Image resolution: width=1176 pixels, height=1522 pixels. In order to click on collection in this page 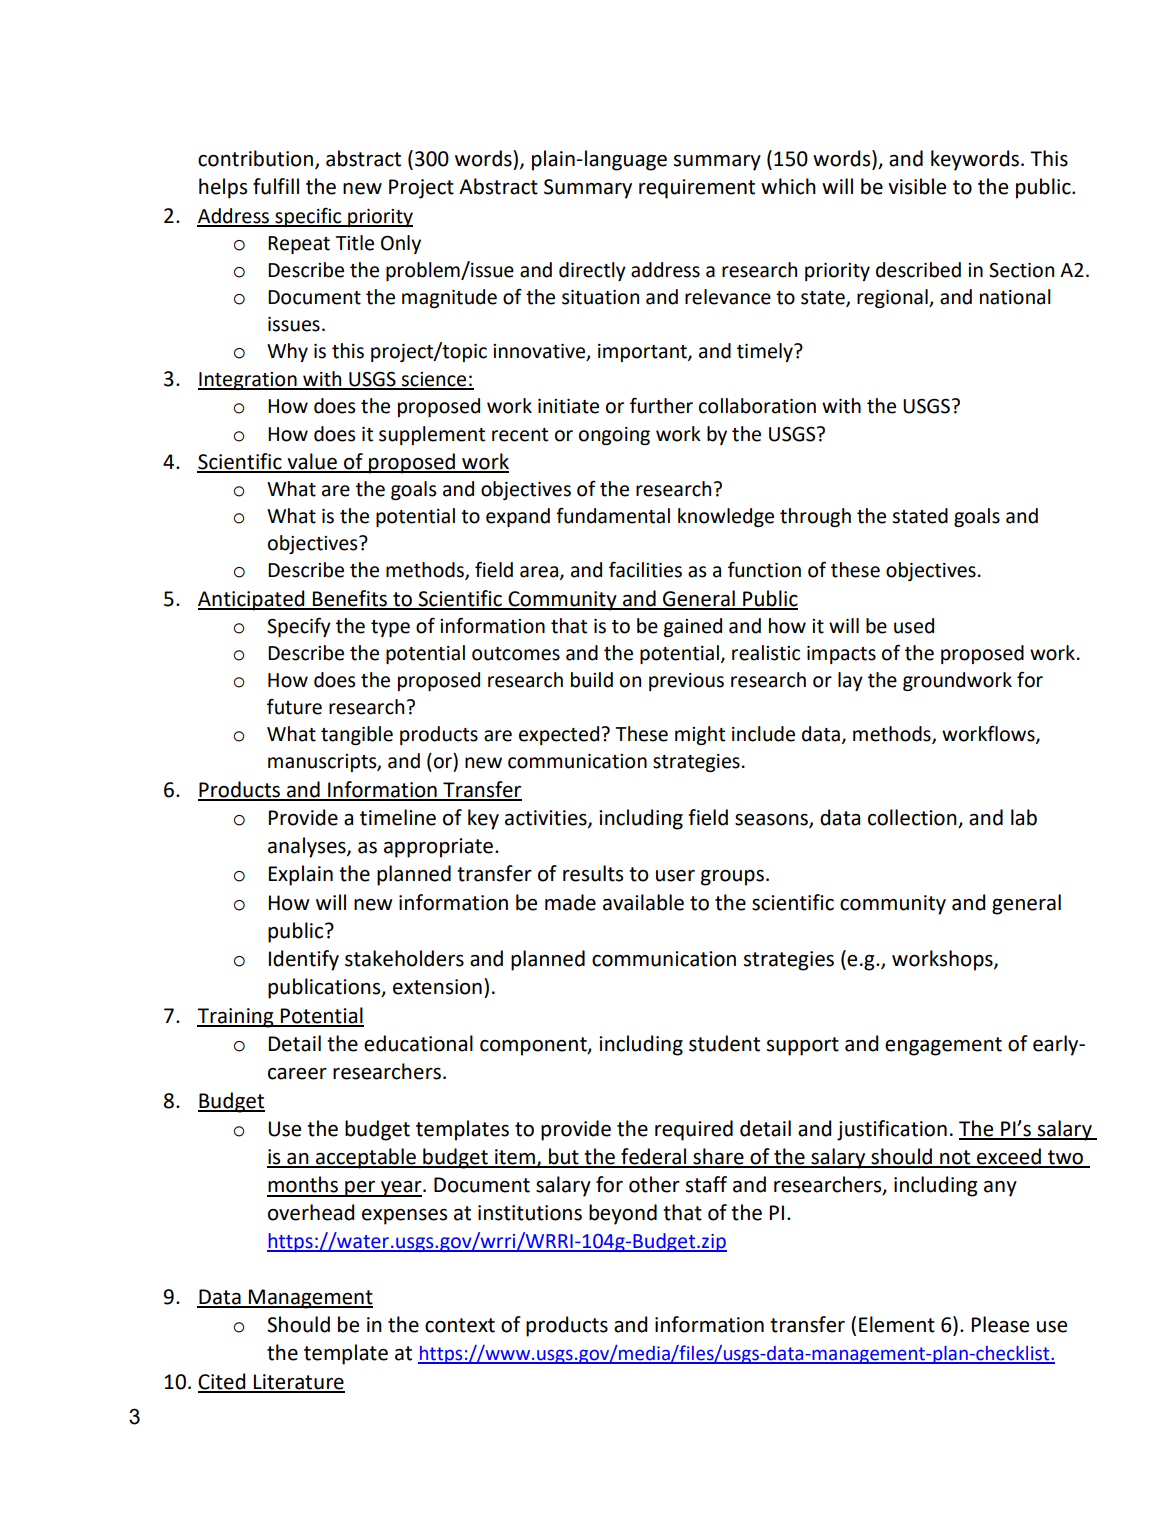, I will do `click(913, 818)`.
